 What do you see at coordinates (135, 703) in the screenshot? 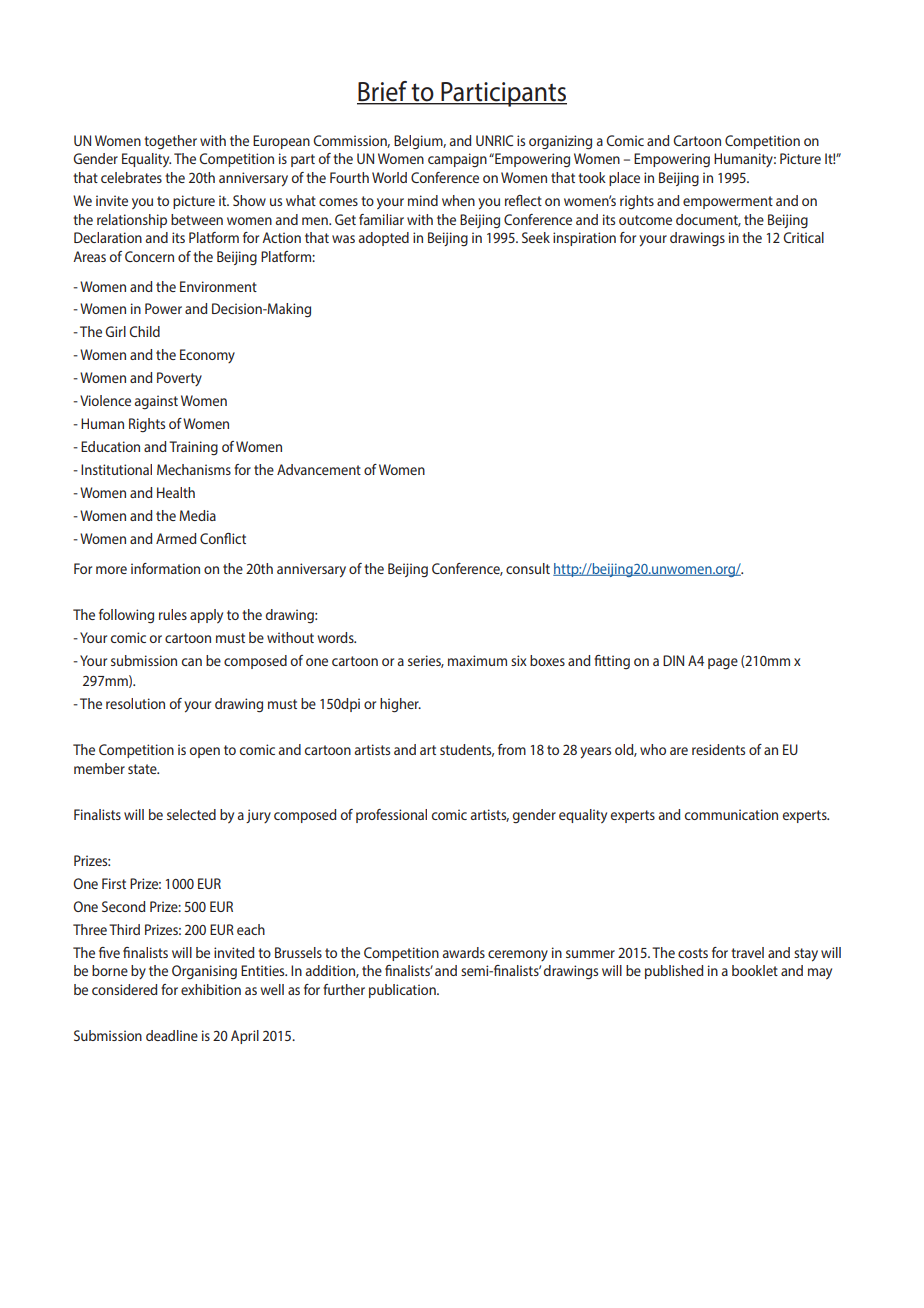
I see `resolution` at bounding box center [135, 703].
